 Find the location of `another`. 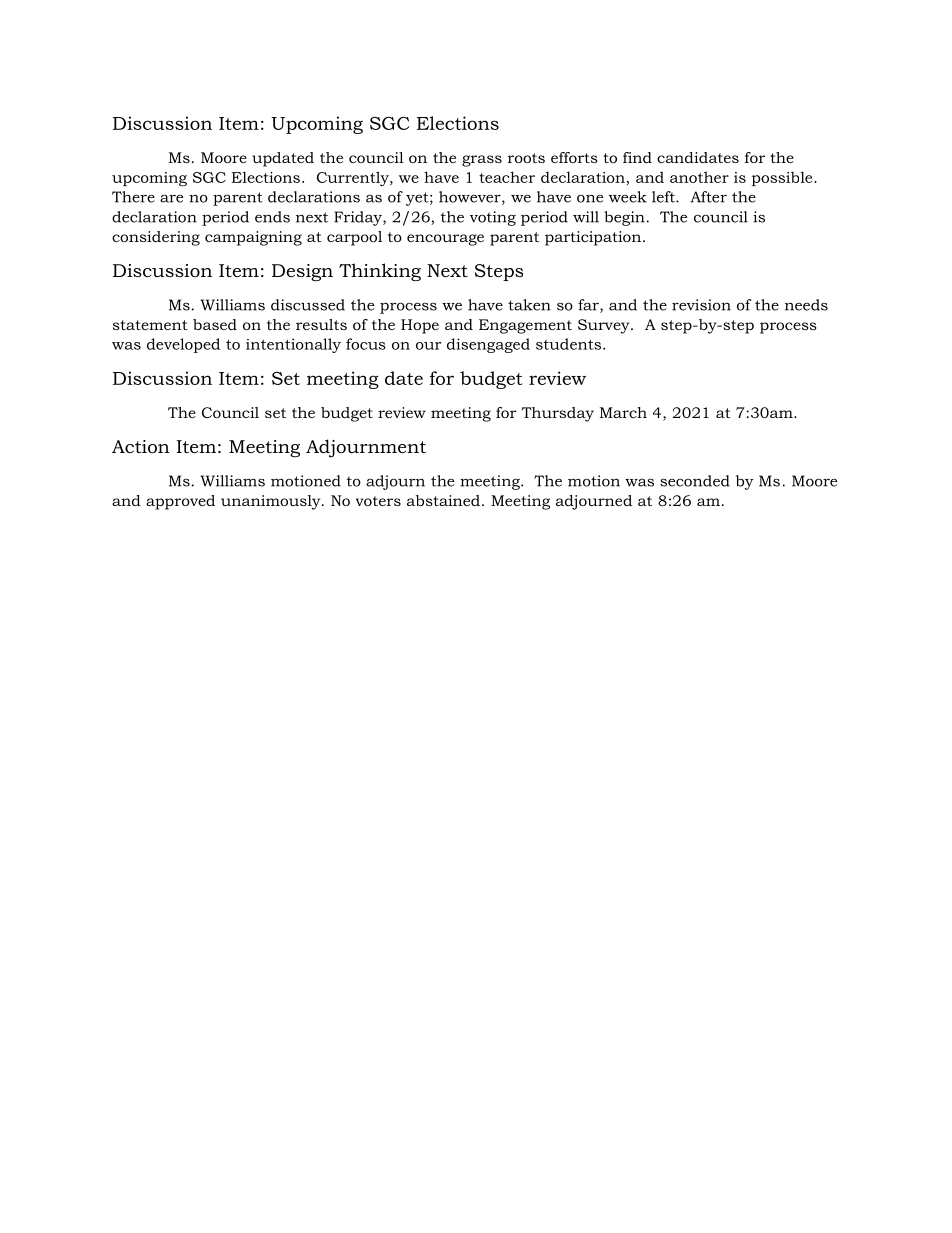

another is located at coordinates (699, 177).
